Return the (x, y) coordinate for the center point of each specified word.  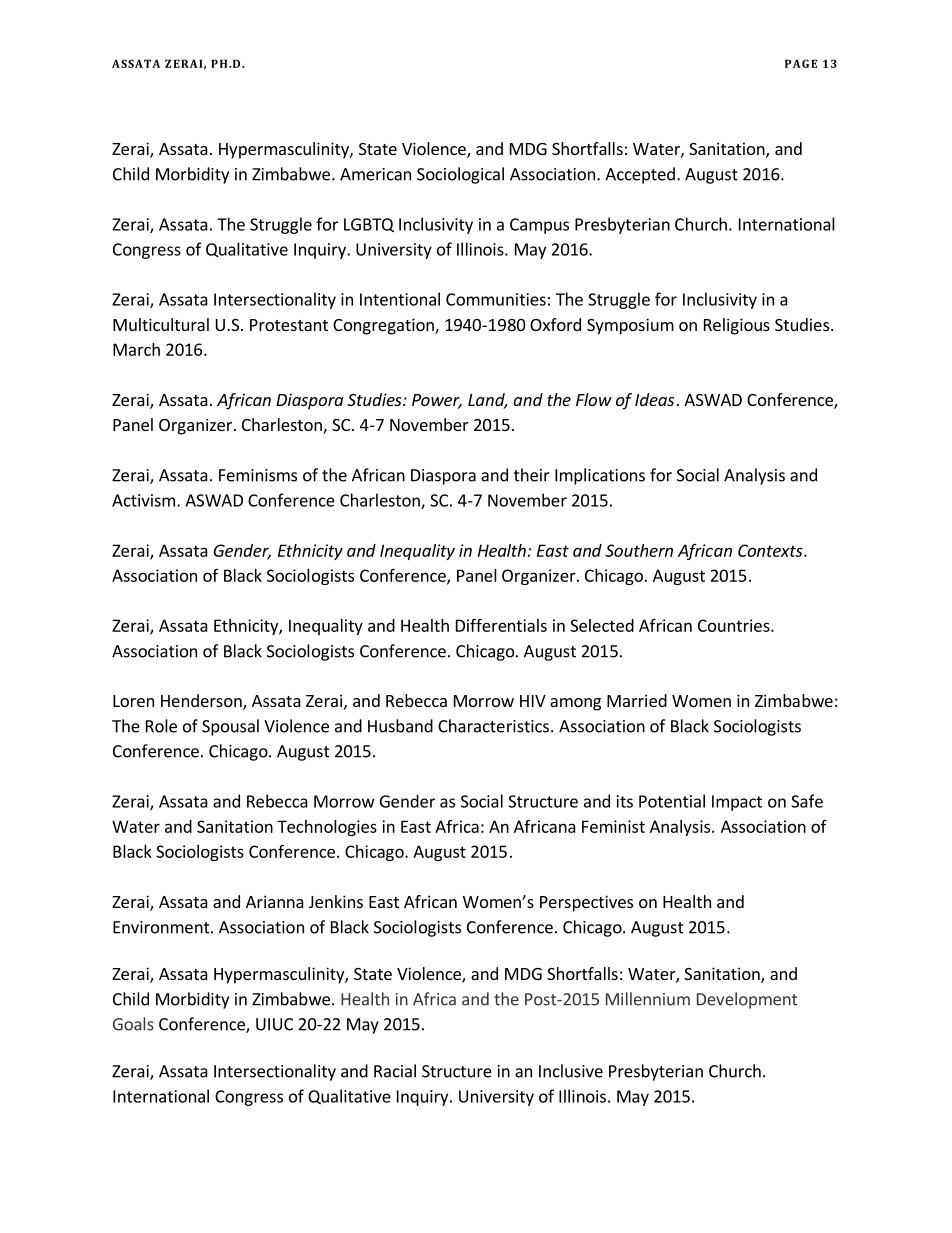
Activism (143, 500)
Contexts (771, 550)
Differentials (501, 625)
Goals (133, 1024)
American (375, 174)
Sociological (460, 175)
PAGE (801, 63)
